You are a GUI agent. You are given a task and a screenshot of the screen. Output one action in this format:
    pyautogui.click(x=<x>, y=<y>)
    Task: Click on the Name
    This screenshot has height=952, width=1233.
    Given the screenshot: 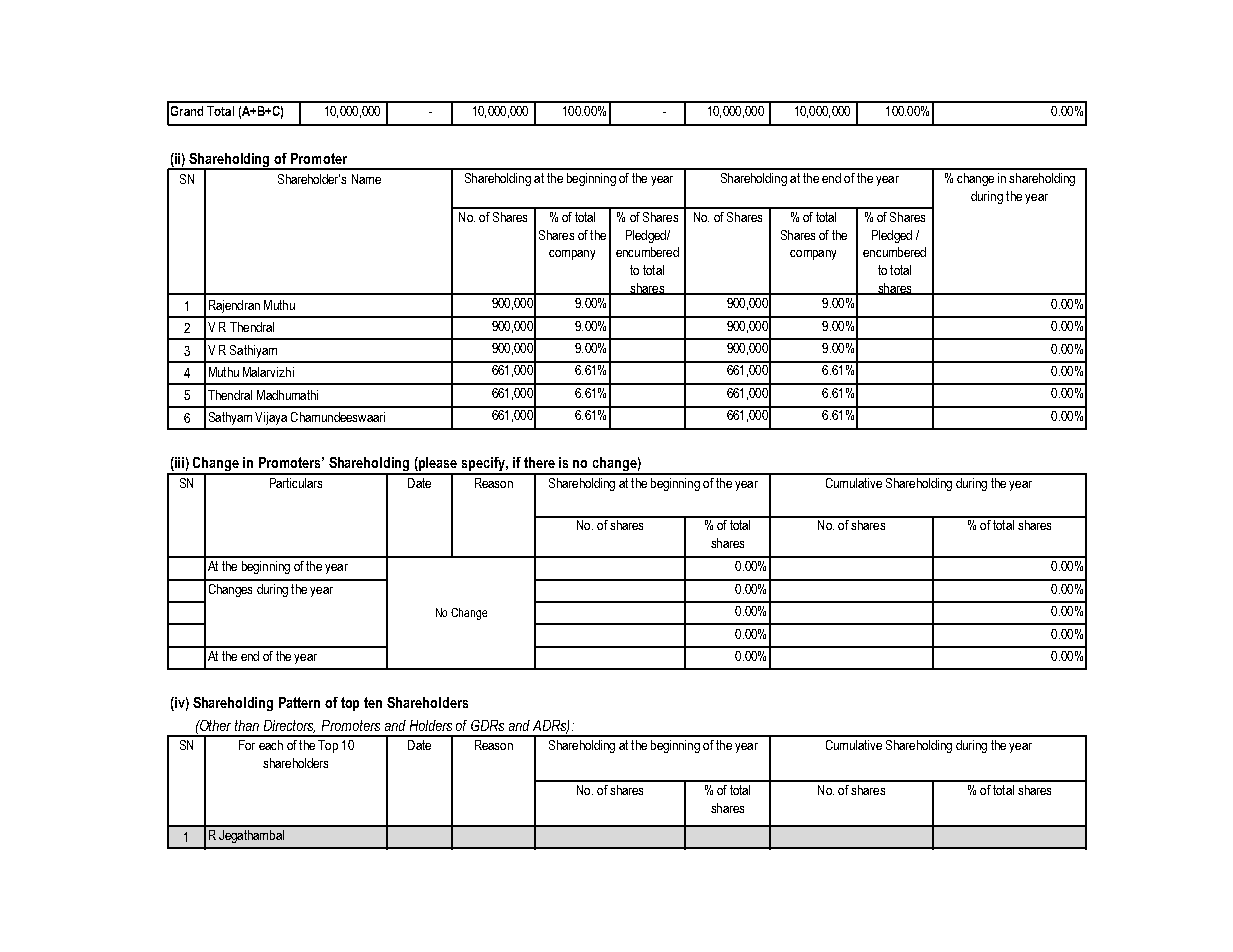 What is the action you would take?
    pyautogui.click(x=366, y=179)
